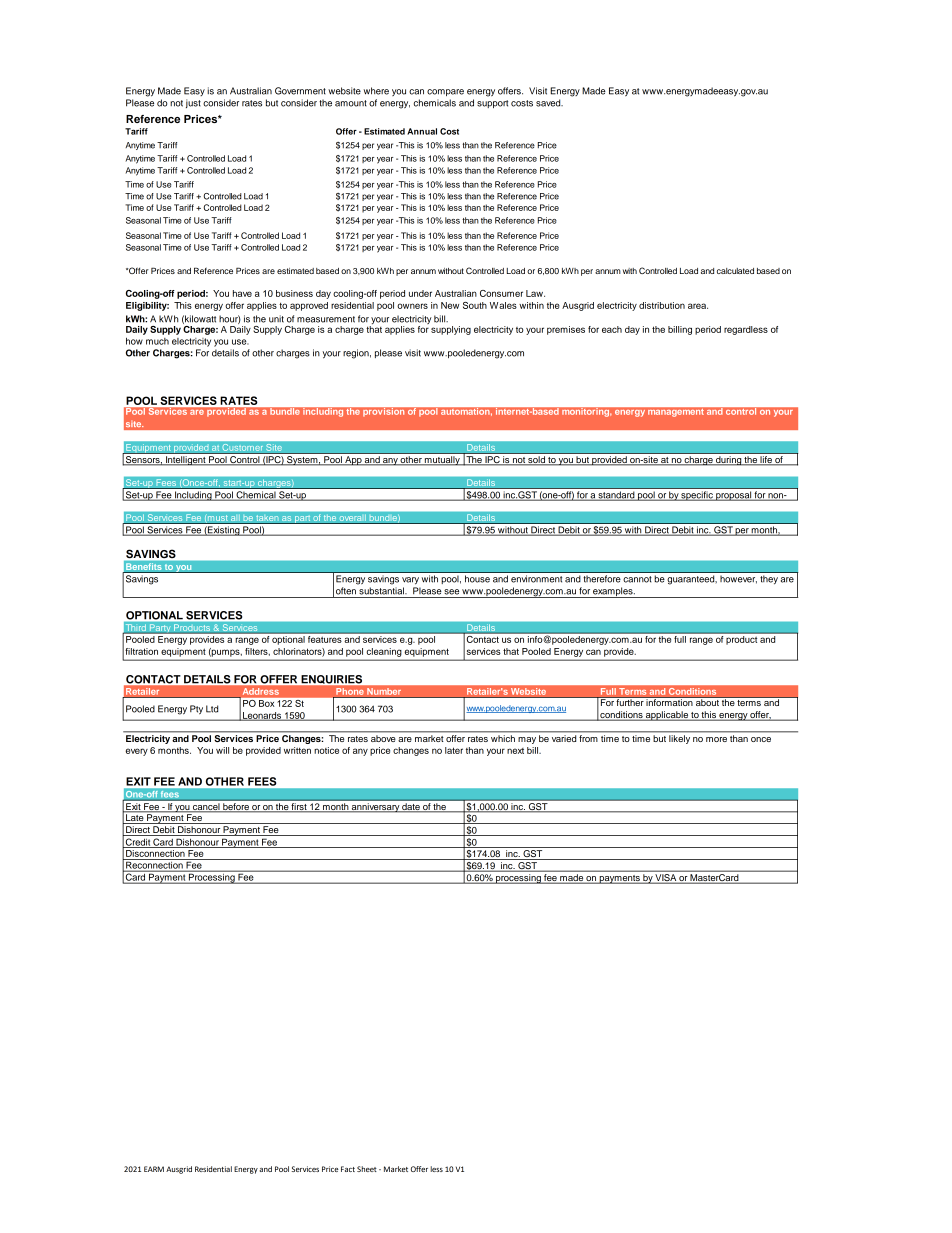 Image resolution: width=952 pixels, height=1233 pixels. What do you see at coordinates (666, 879) in the image?
I see `VISA` at bounding box center [666, 879].
